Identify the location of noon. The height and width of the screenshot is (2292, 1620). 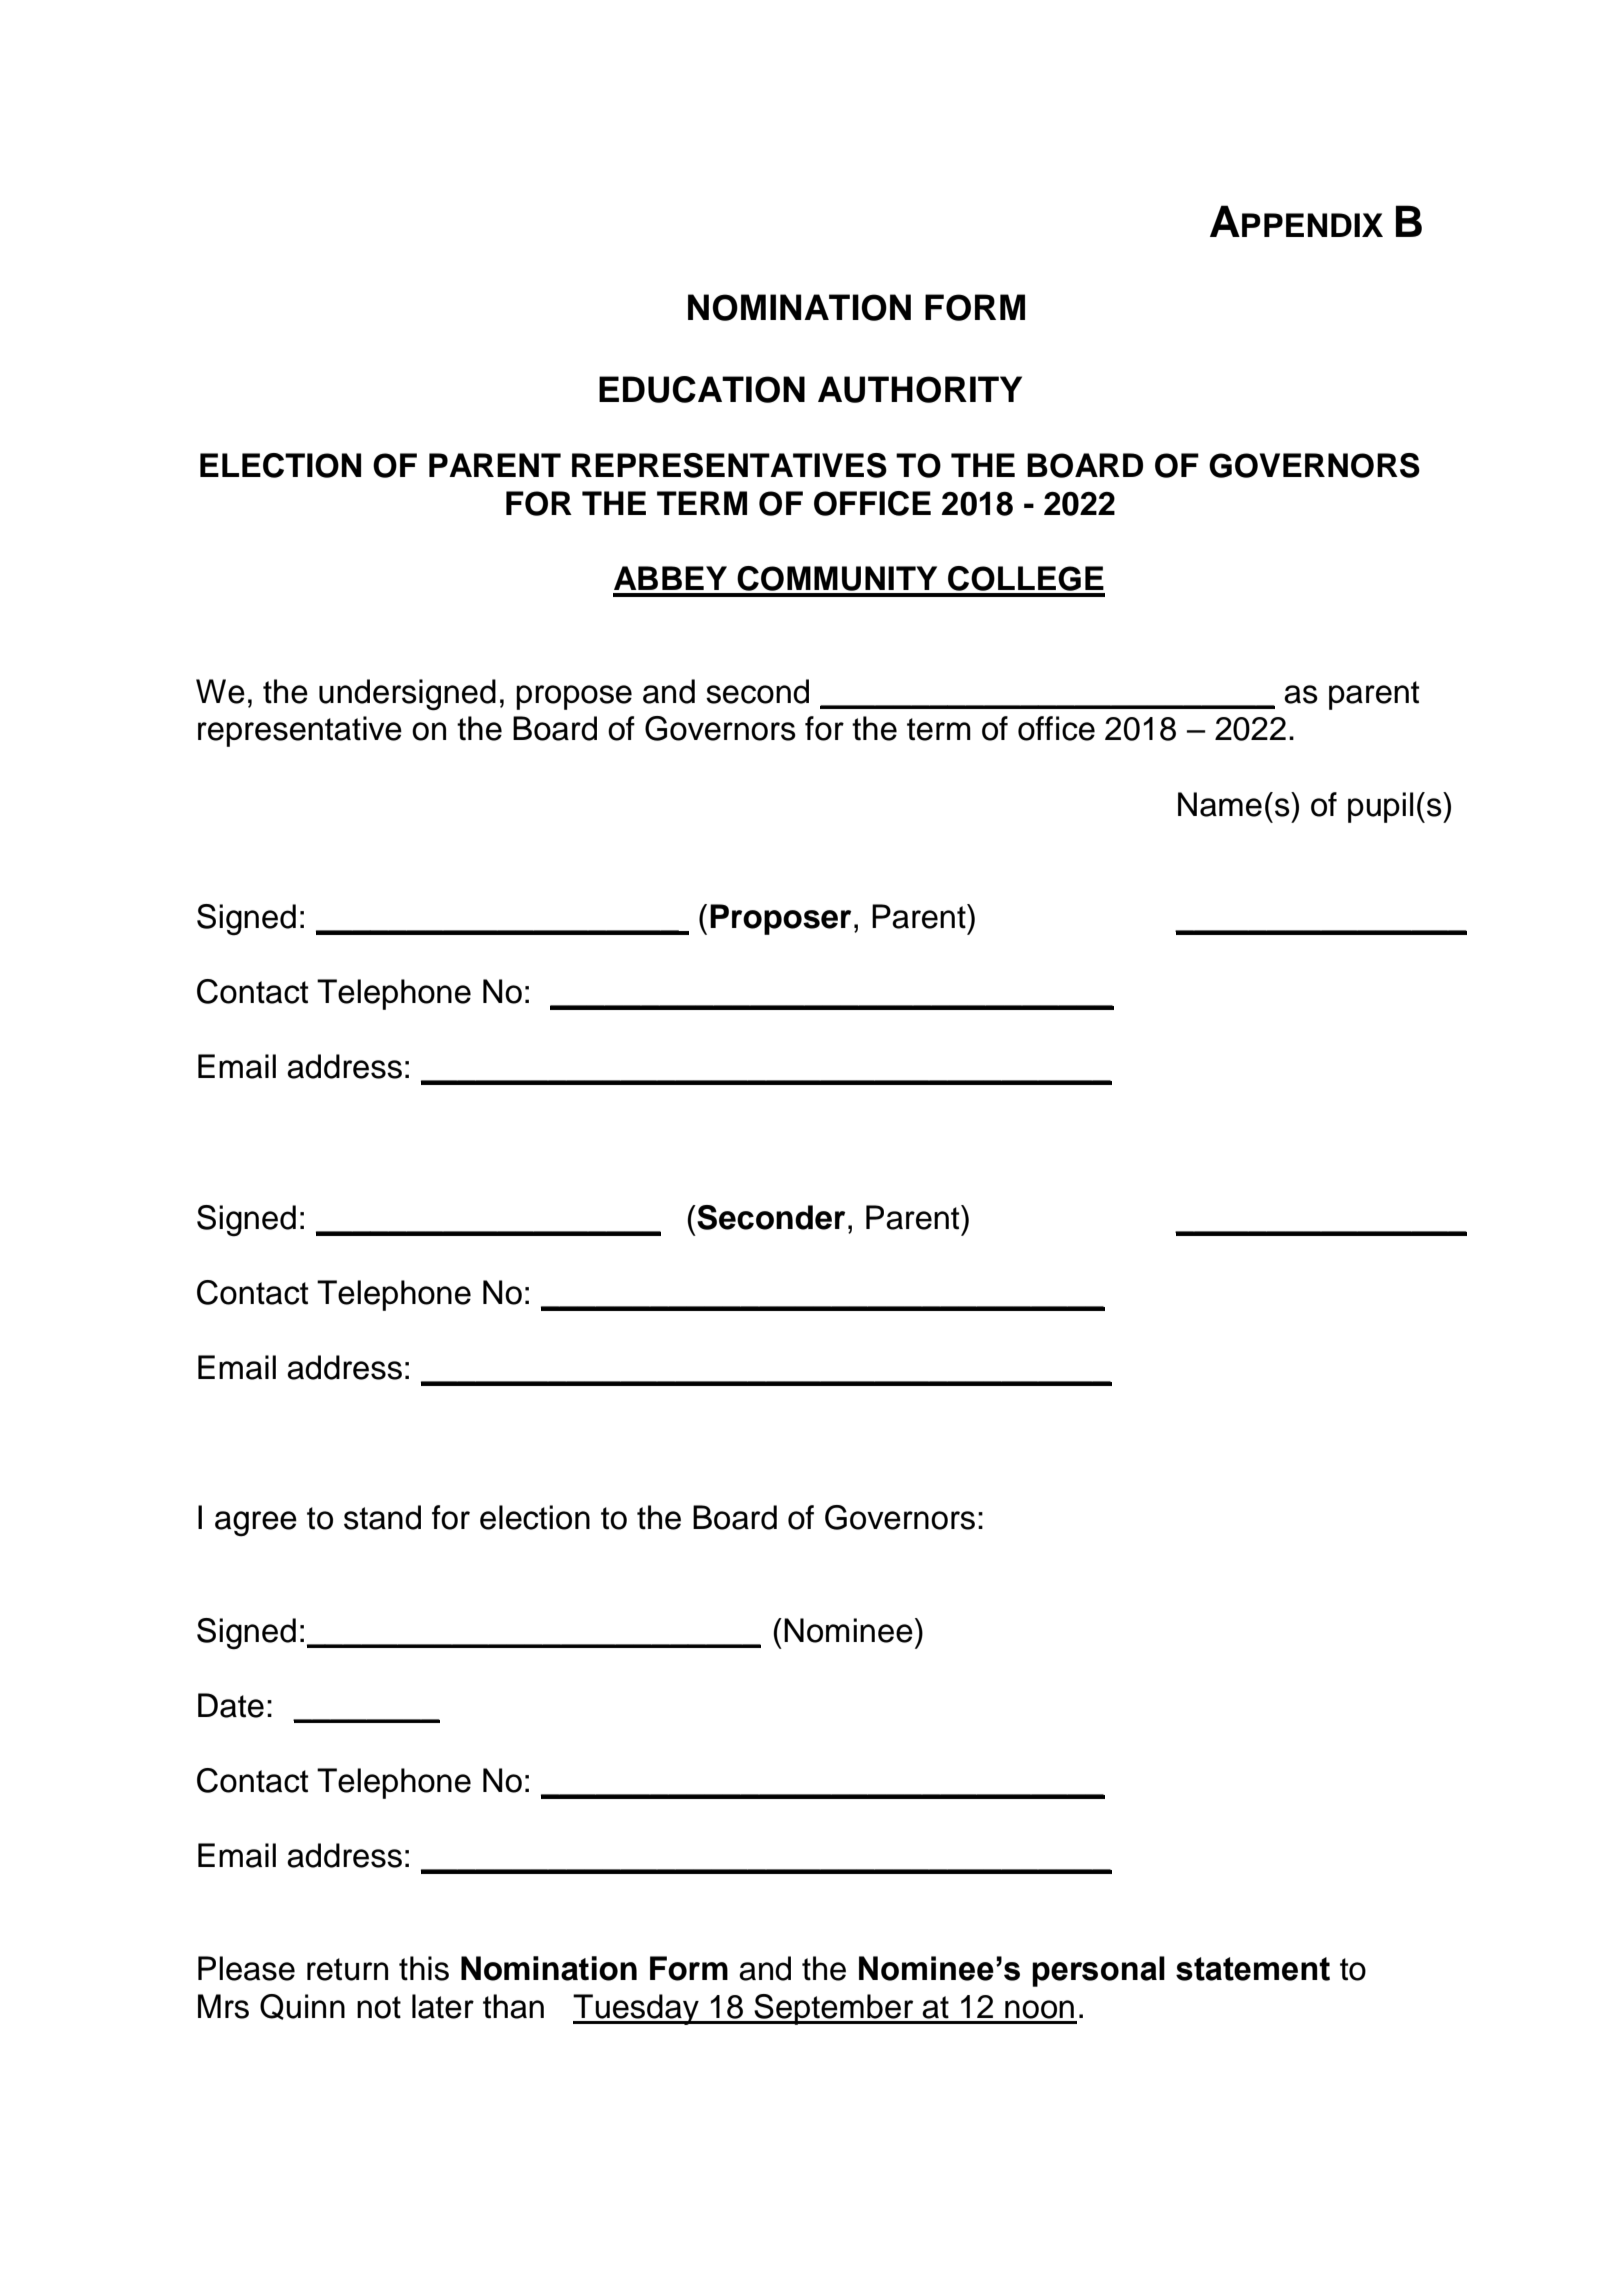
(1039, 2009).
